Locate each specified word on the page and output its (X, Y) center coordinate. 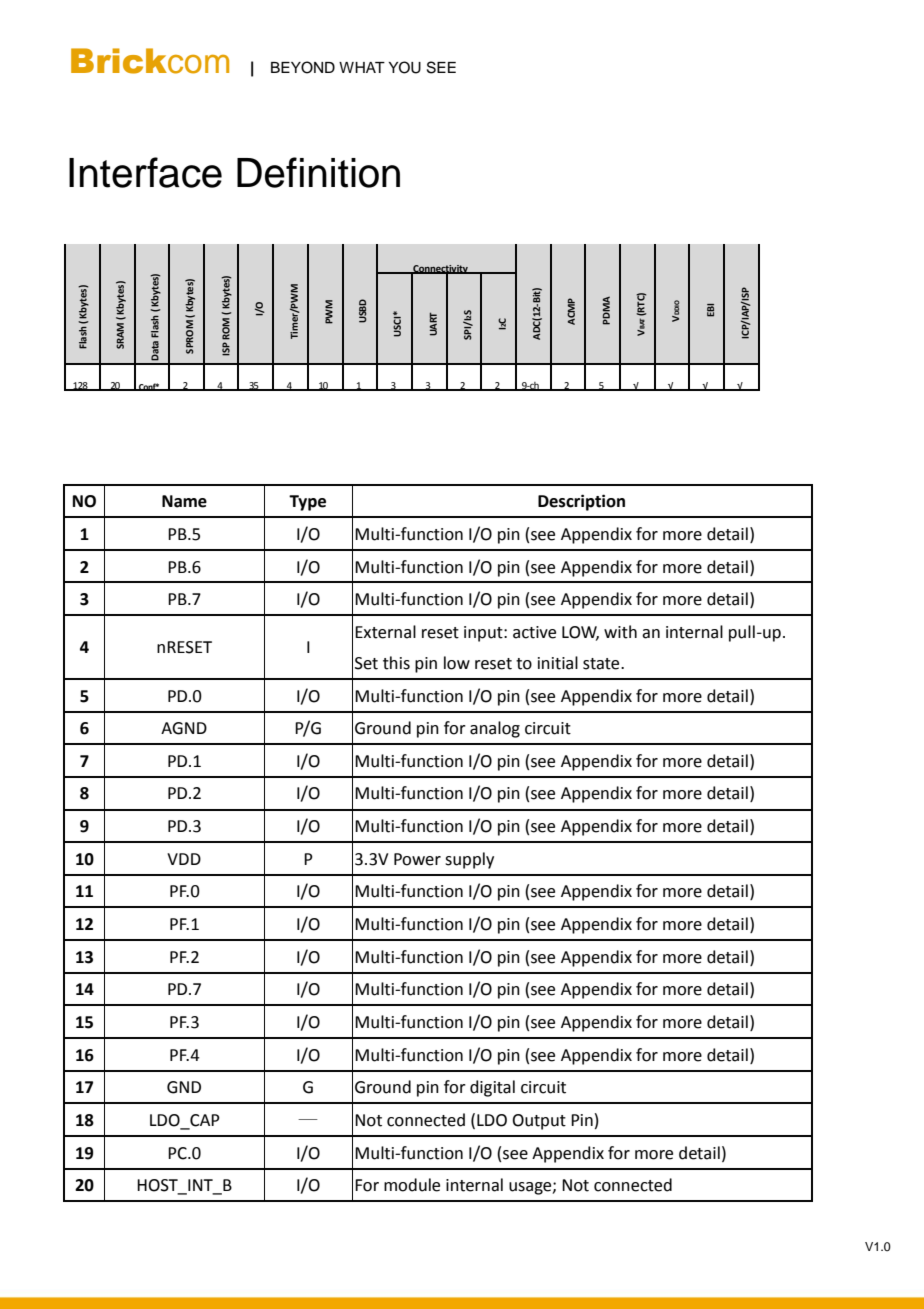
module (412, 1185)
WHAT (362, 67)
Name (184, 501)
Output (539, 1122)
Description (581, 502)
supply (469, 860)
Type (307, 503)
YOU (404, 67)
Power (417, 859)
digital (492, 1088)
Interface (145, 172)
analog (495, 729)
